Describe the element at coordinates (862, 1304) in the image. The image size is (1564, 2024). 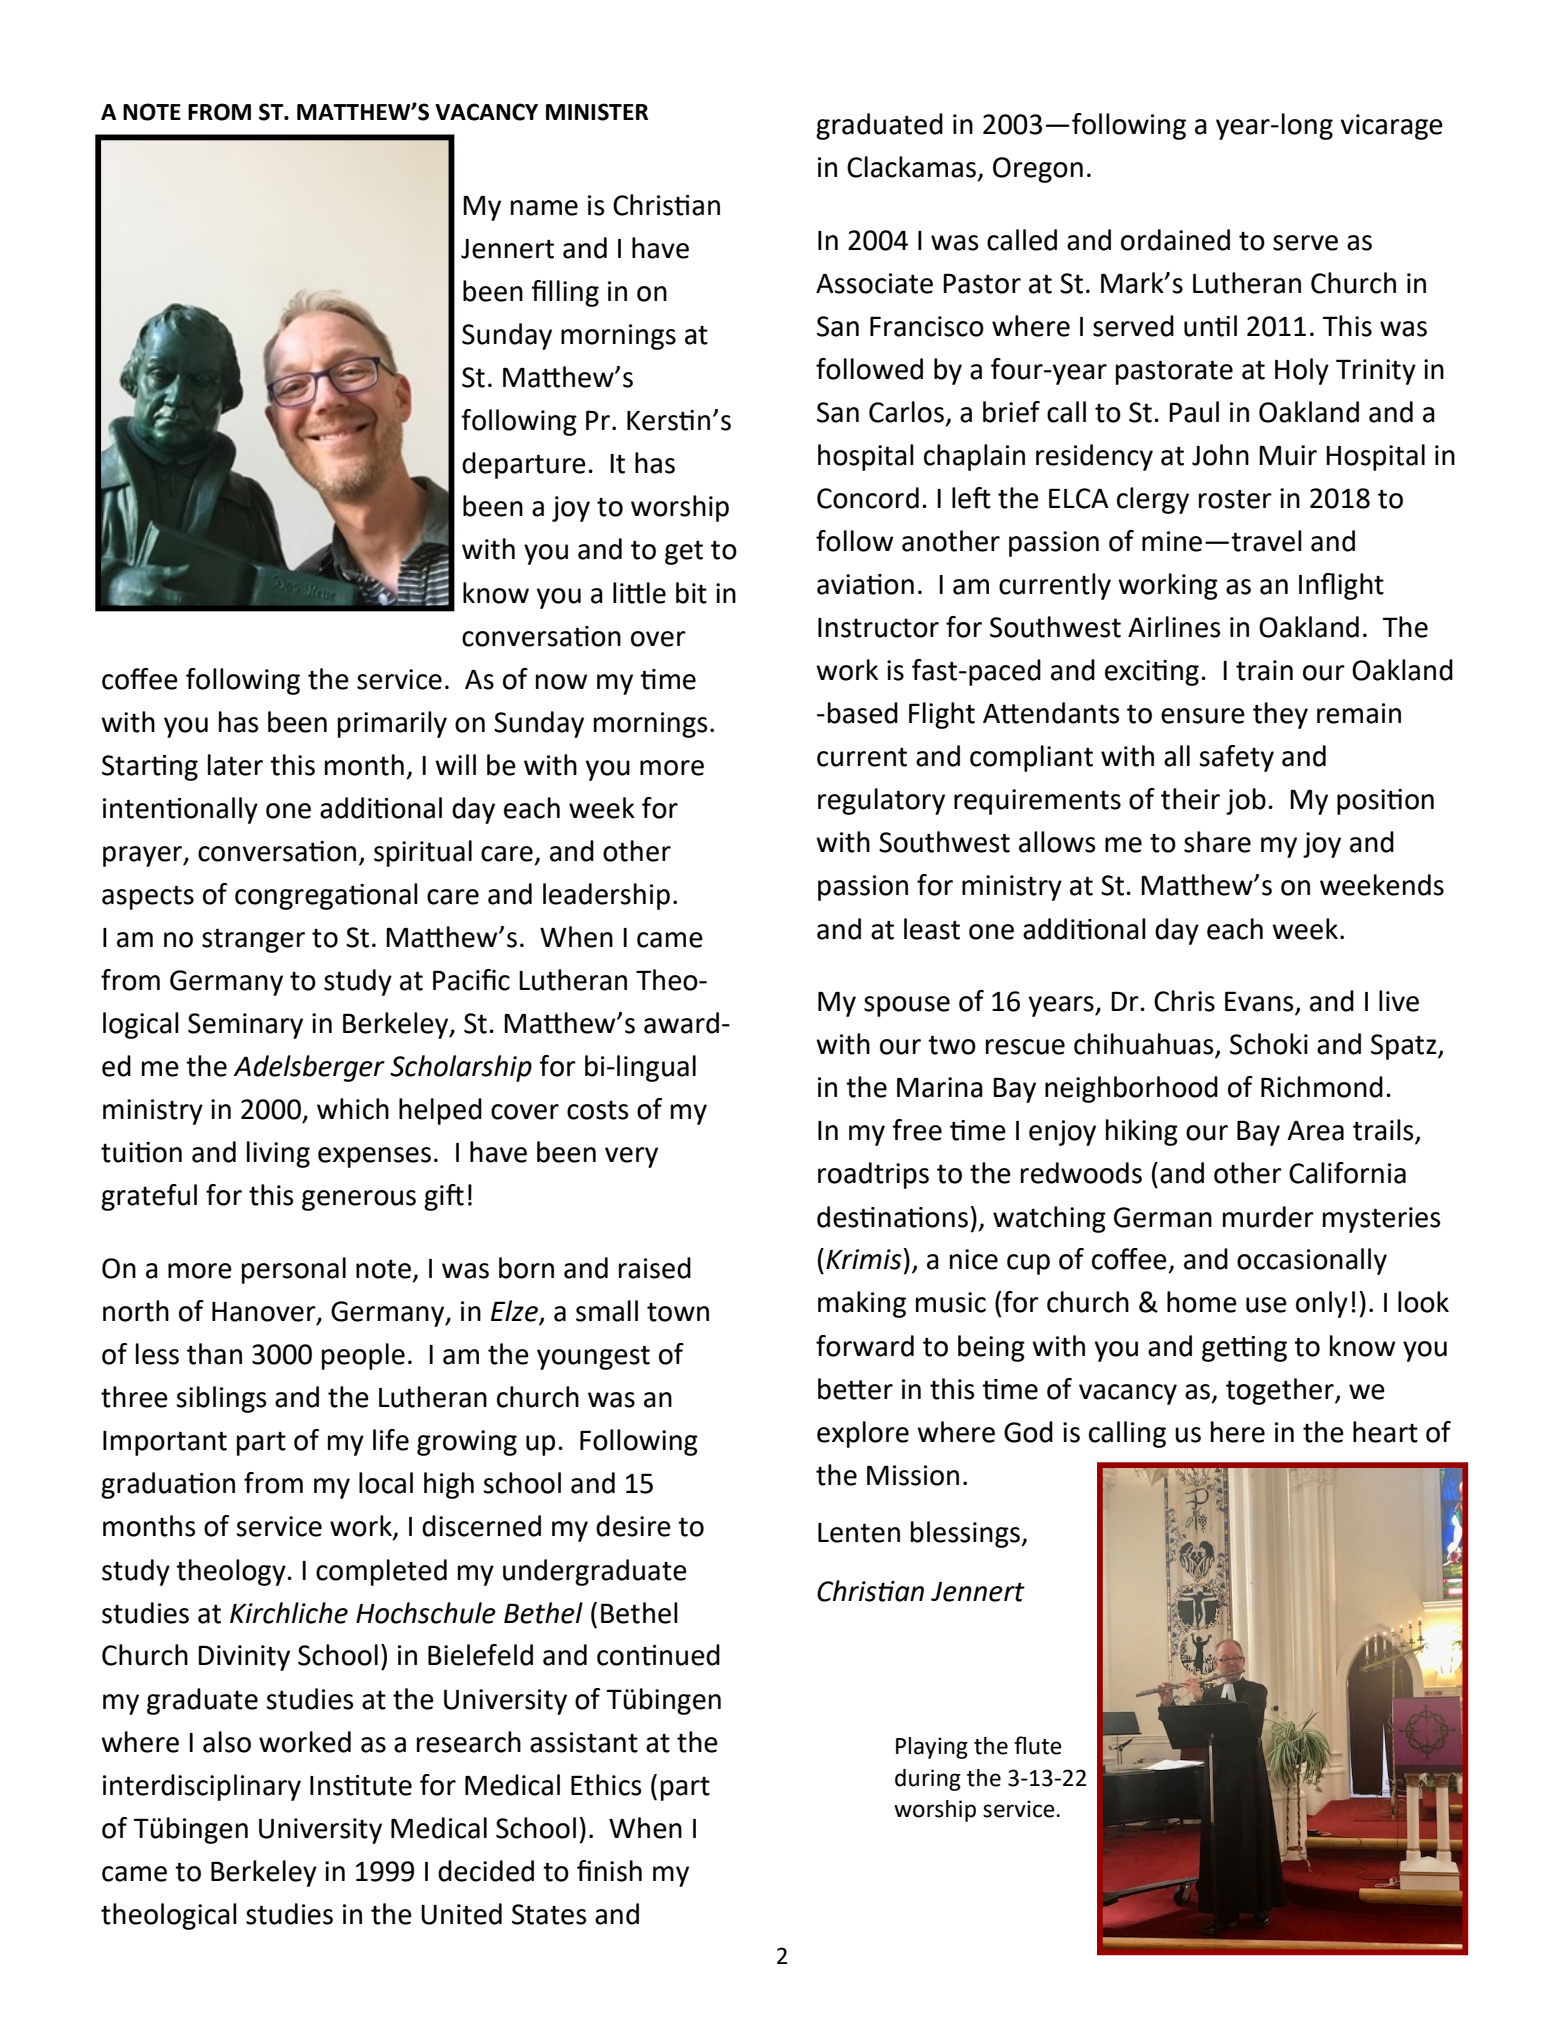
I see `making` at that location.
